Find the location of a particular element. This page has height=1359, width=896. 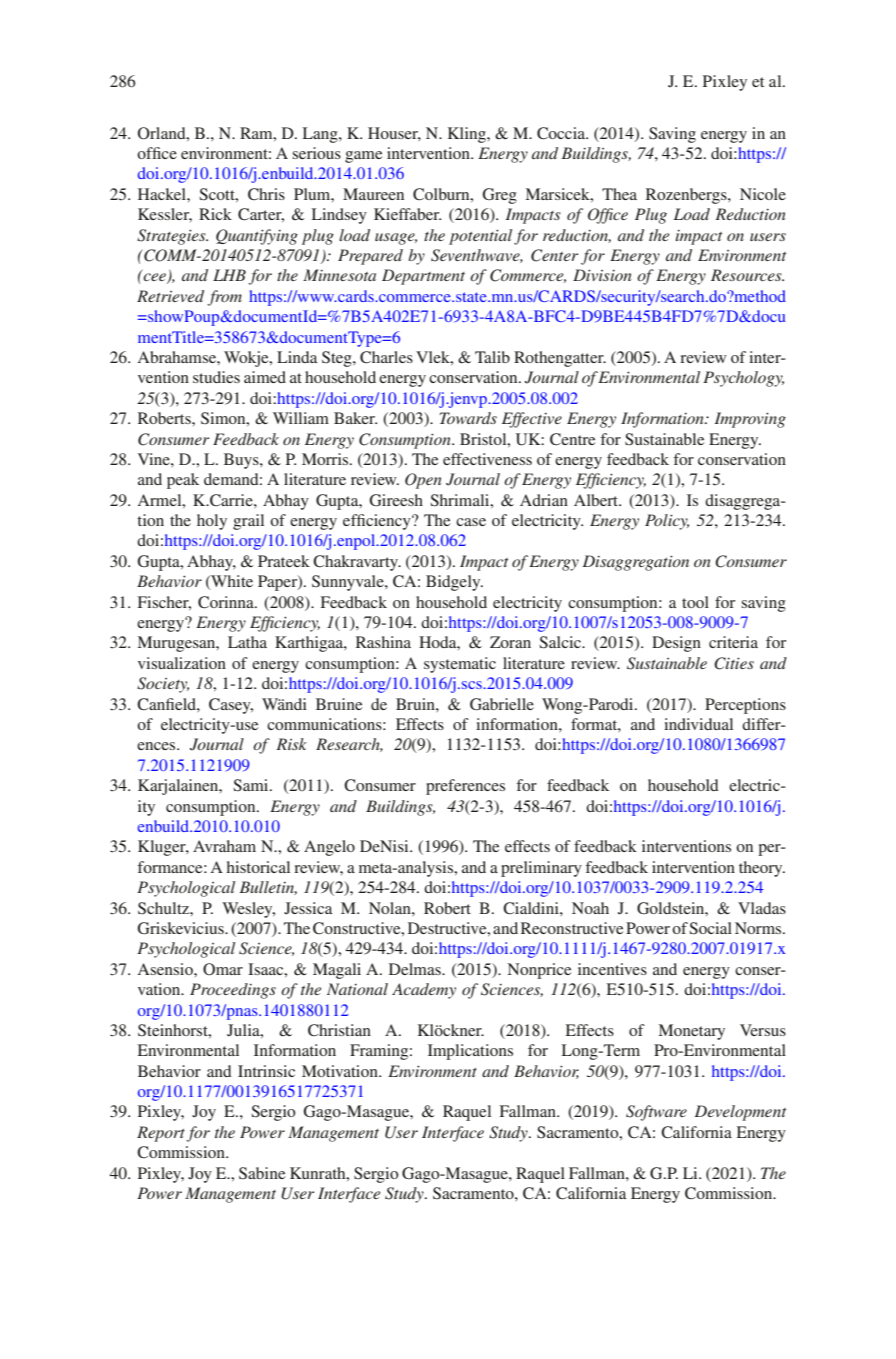

Design is located at coordinates (676, 644).
